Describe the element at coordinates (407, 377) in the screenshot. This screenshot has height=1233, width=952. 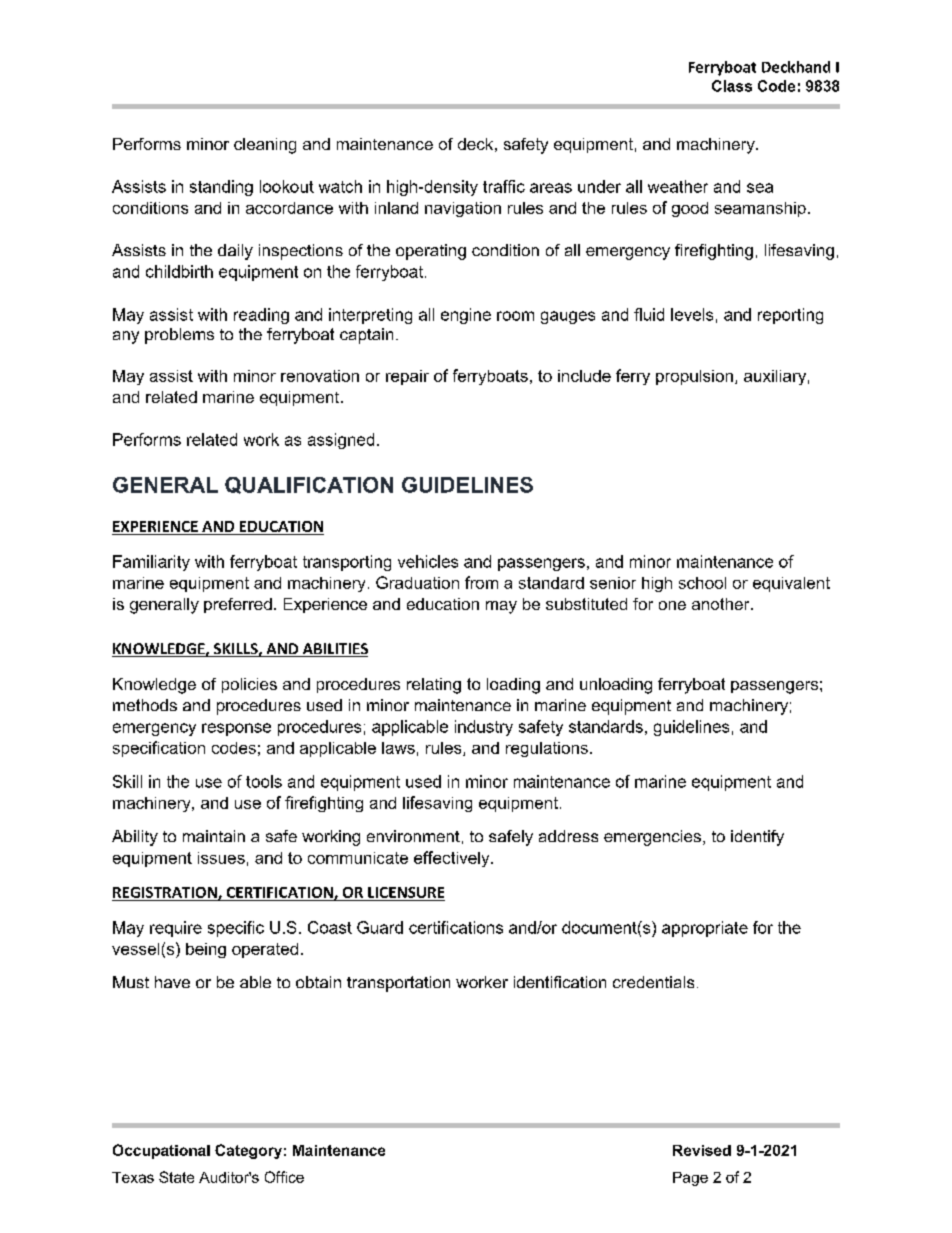
I see `repair` at that location.
